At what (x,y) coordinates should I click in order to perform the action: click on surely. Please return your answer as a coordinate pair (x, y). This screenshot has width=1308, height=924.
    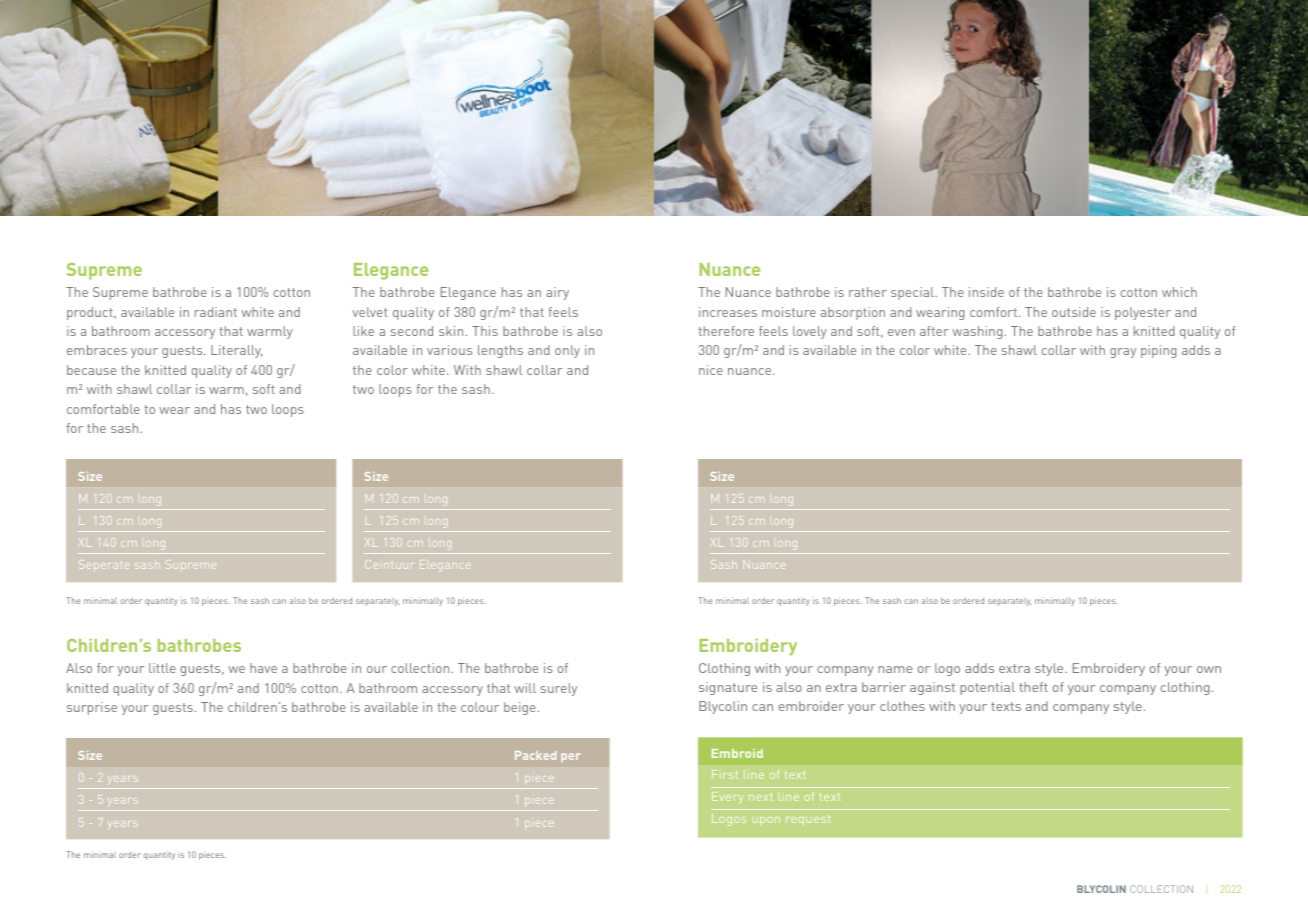
    Looking at the image, I should click on (559, 689).
